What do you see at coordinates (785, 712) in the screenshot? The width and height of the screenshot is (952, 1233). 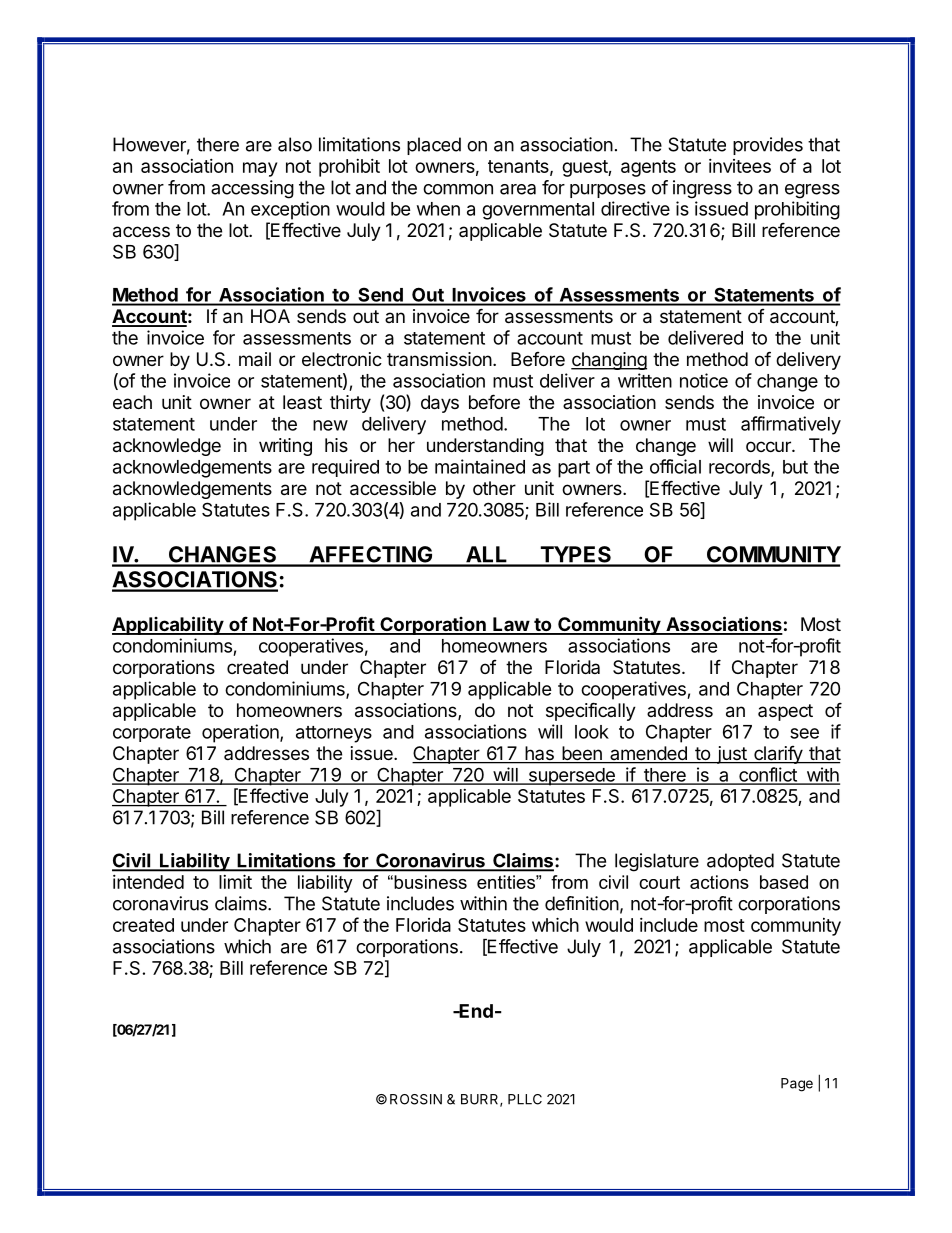 I see `aspect` at bounding box center [785, 712].
